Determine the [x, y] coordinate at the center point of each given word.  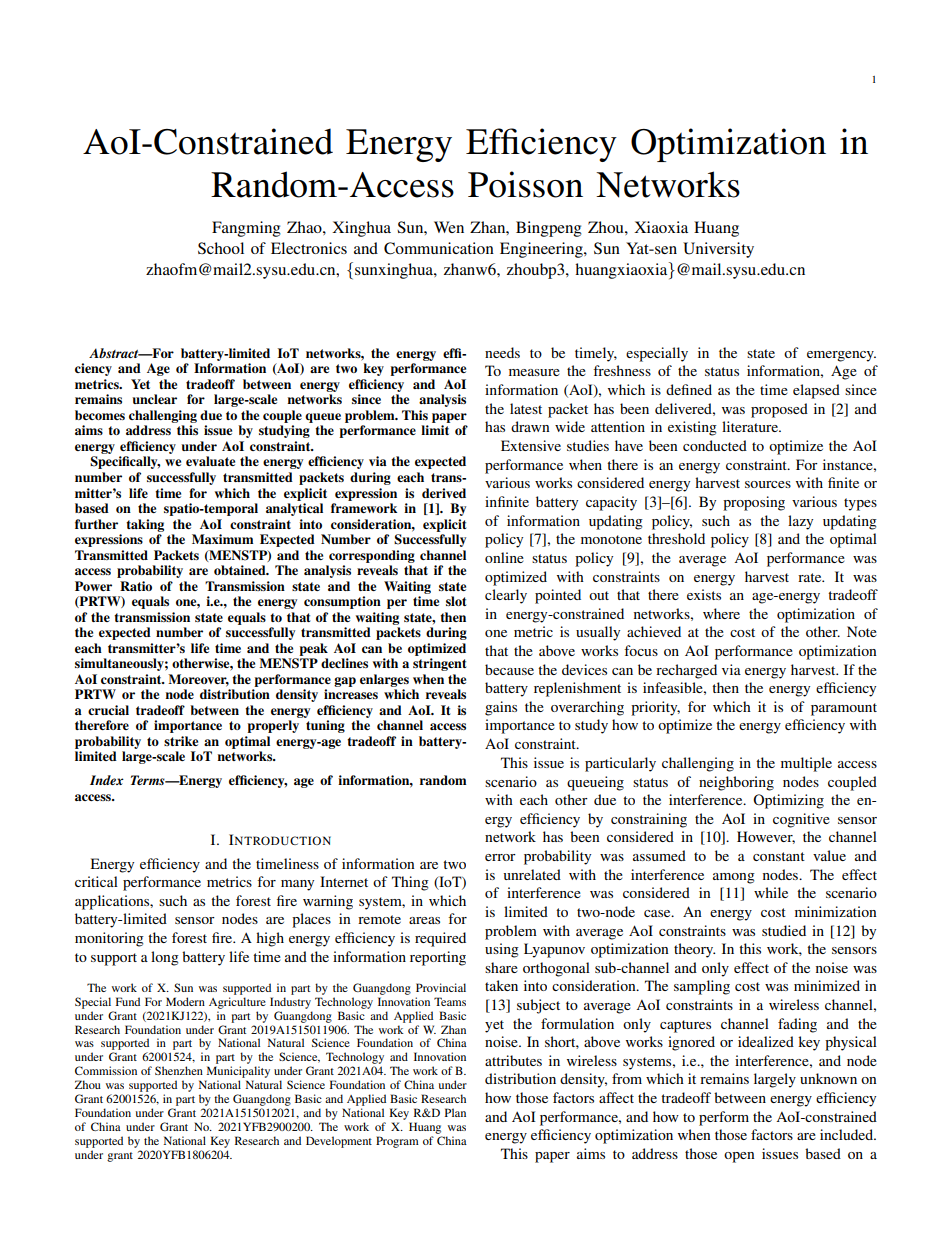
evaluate [210, 461]
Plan [455, 1112]
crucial [108, 710]
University [718, 250]
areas [424, 920]
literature [751, 426]
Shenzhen [179, 1070]
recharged [686, 671]
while [771, 892]
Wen [449, 227]
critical [96, 881]
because [509, 669]
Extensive [531, 445]
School [221, 248]
